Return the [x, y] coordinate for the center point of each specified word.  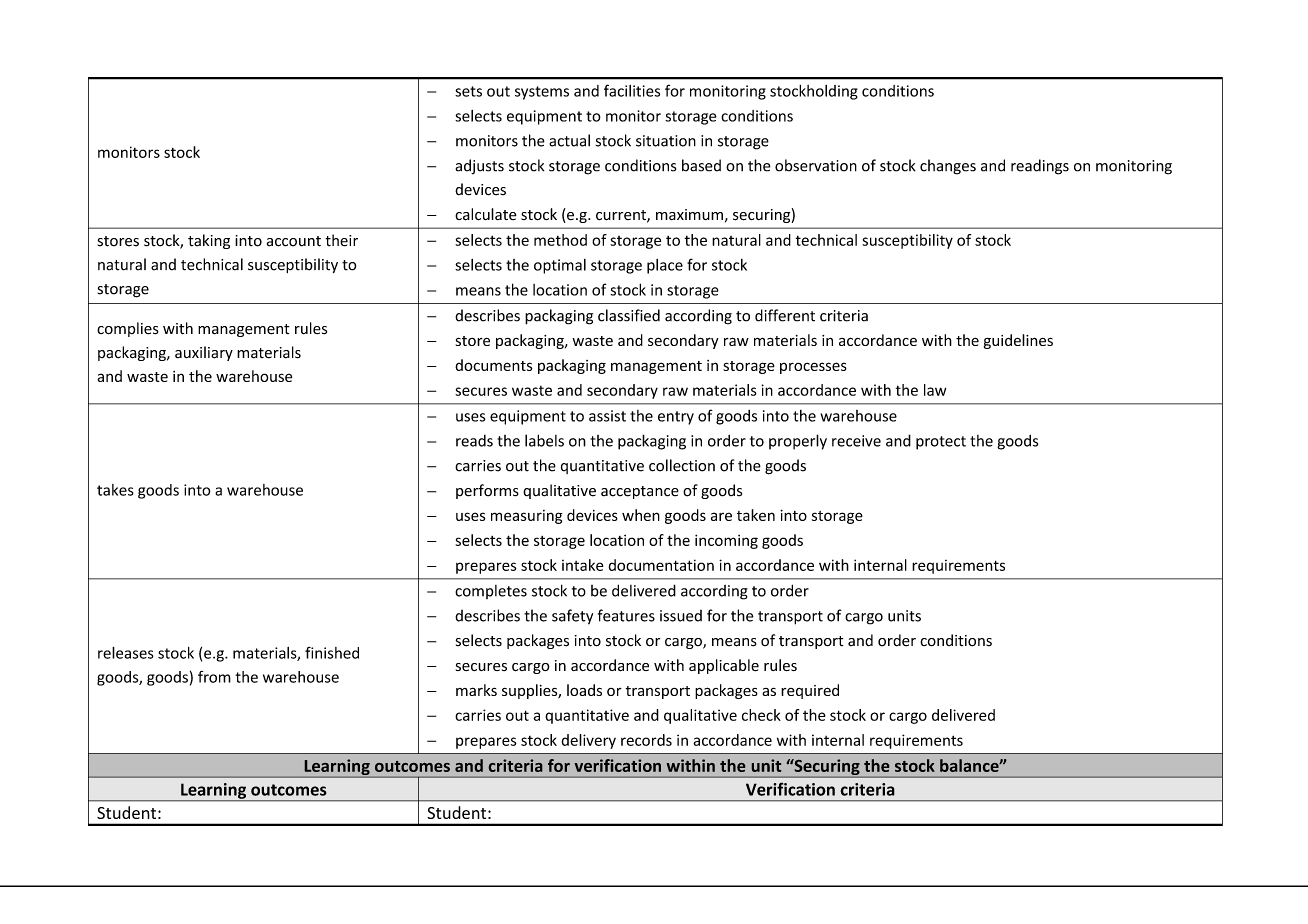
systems [542, 93]
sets [468, 91]
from [214, 677]
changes [948, 167]
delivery [588, 741]
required [810, 691]
